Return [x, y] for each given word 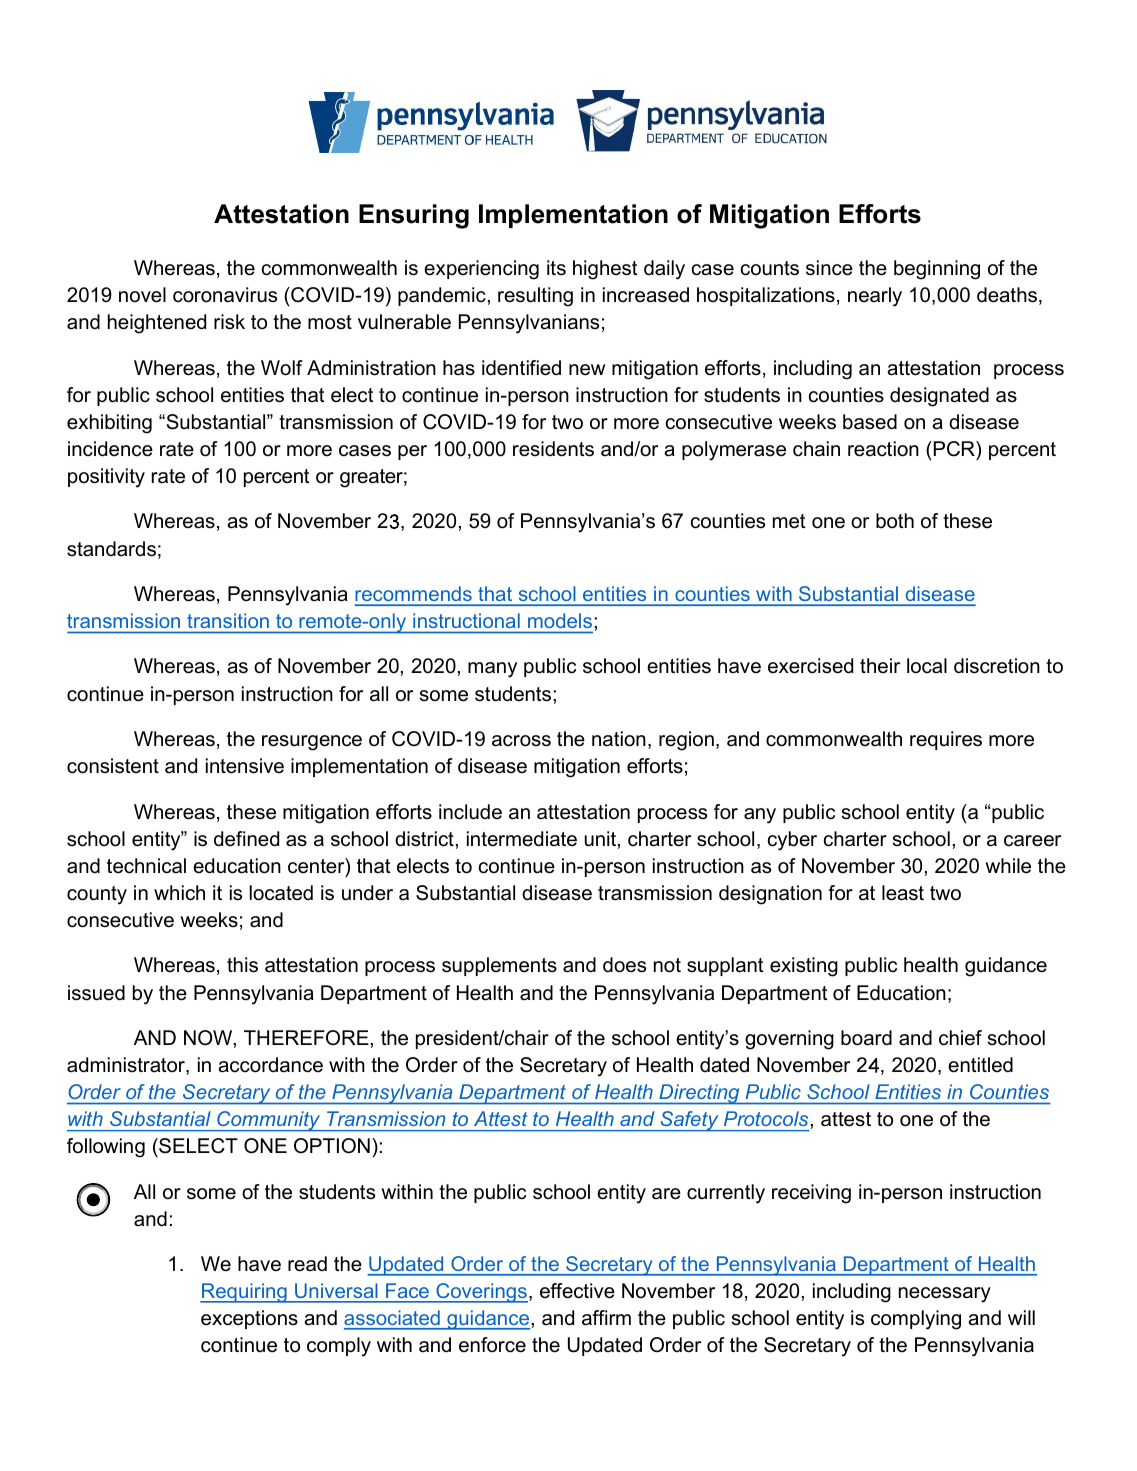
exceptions [249, 1319]
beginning [937, 270]
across [521, 741]
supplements [499, 966]
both [895, 521]
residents [553, 449]
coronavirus [225, 295]
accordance [270, 1065]
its [556, 268]
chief [960, 1038]
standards [111, 549]
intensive [245, 766]
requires [946, 740]
